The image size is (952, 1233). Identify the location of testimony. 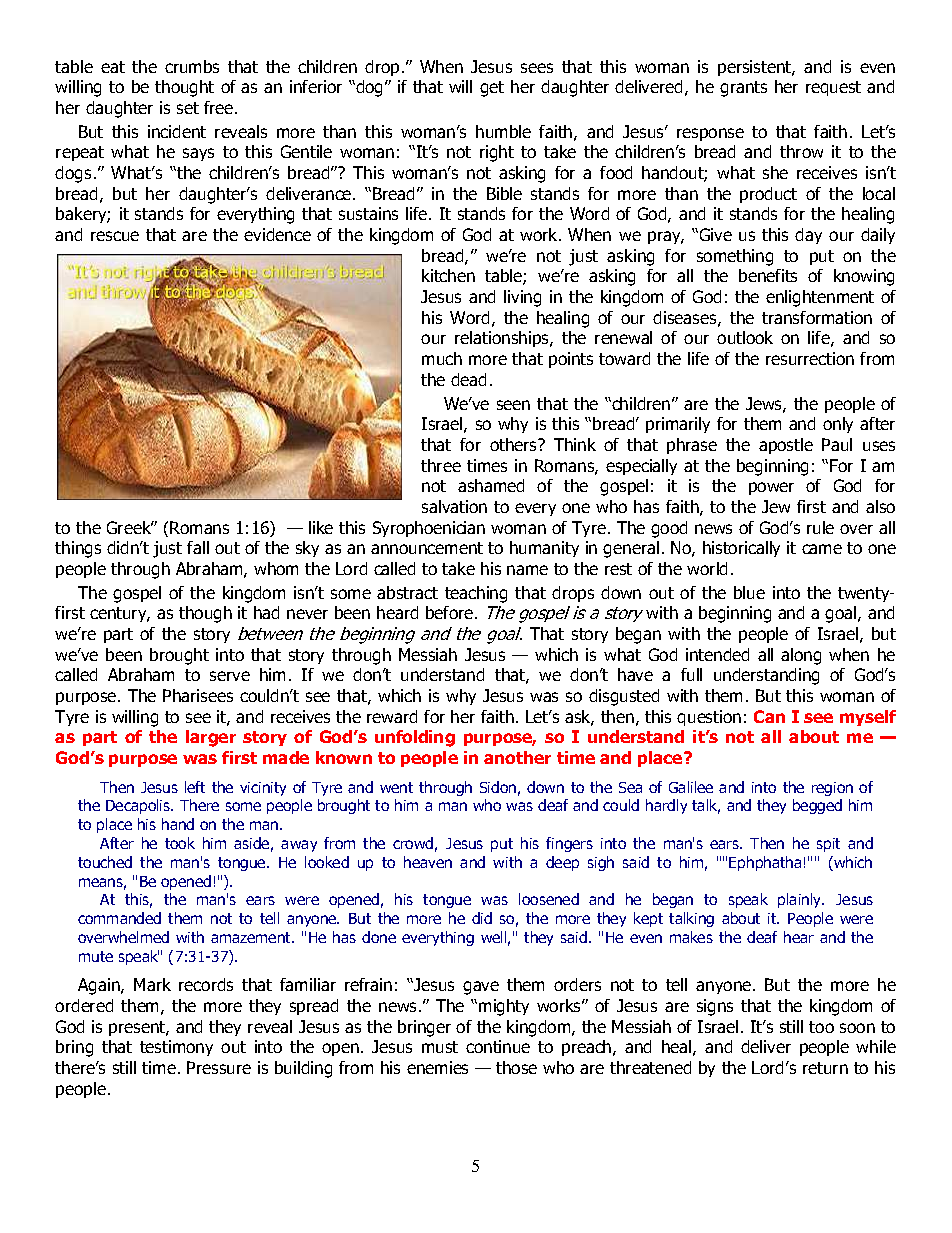
(176, 1048).
